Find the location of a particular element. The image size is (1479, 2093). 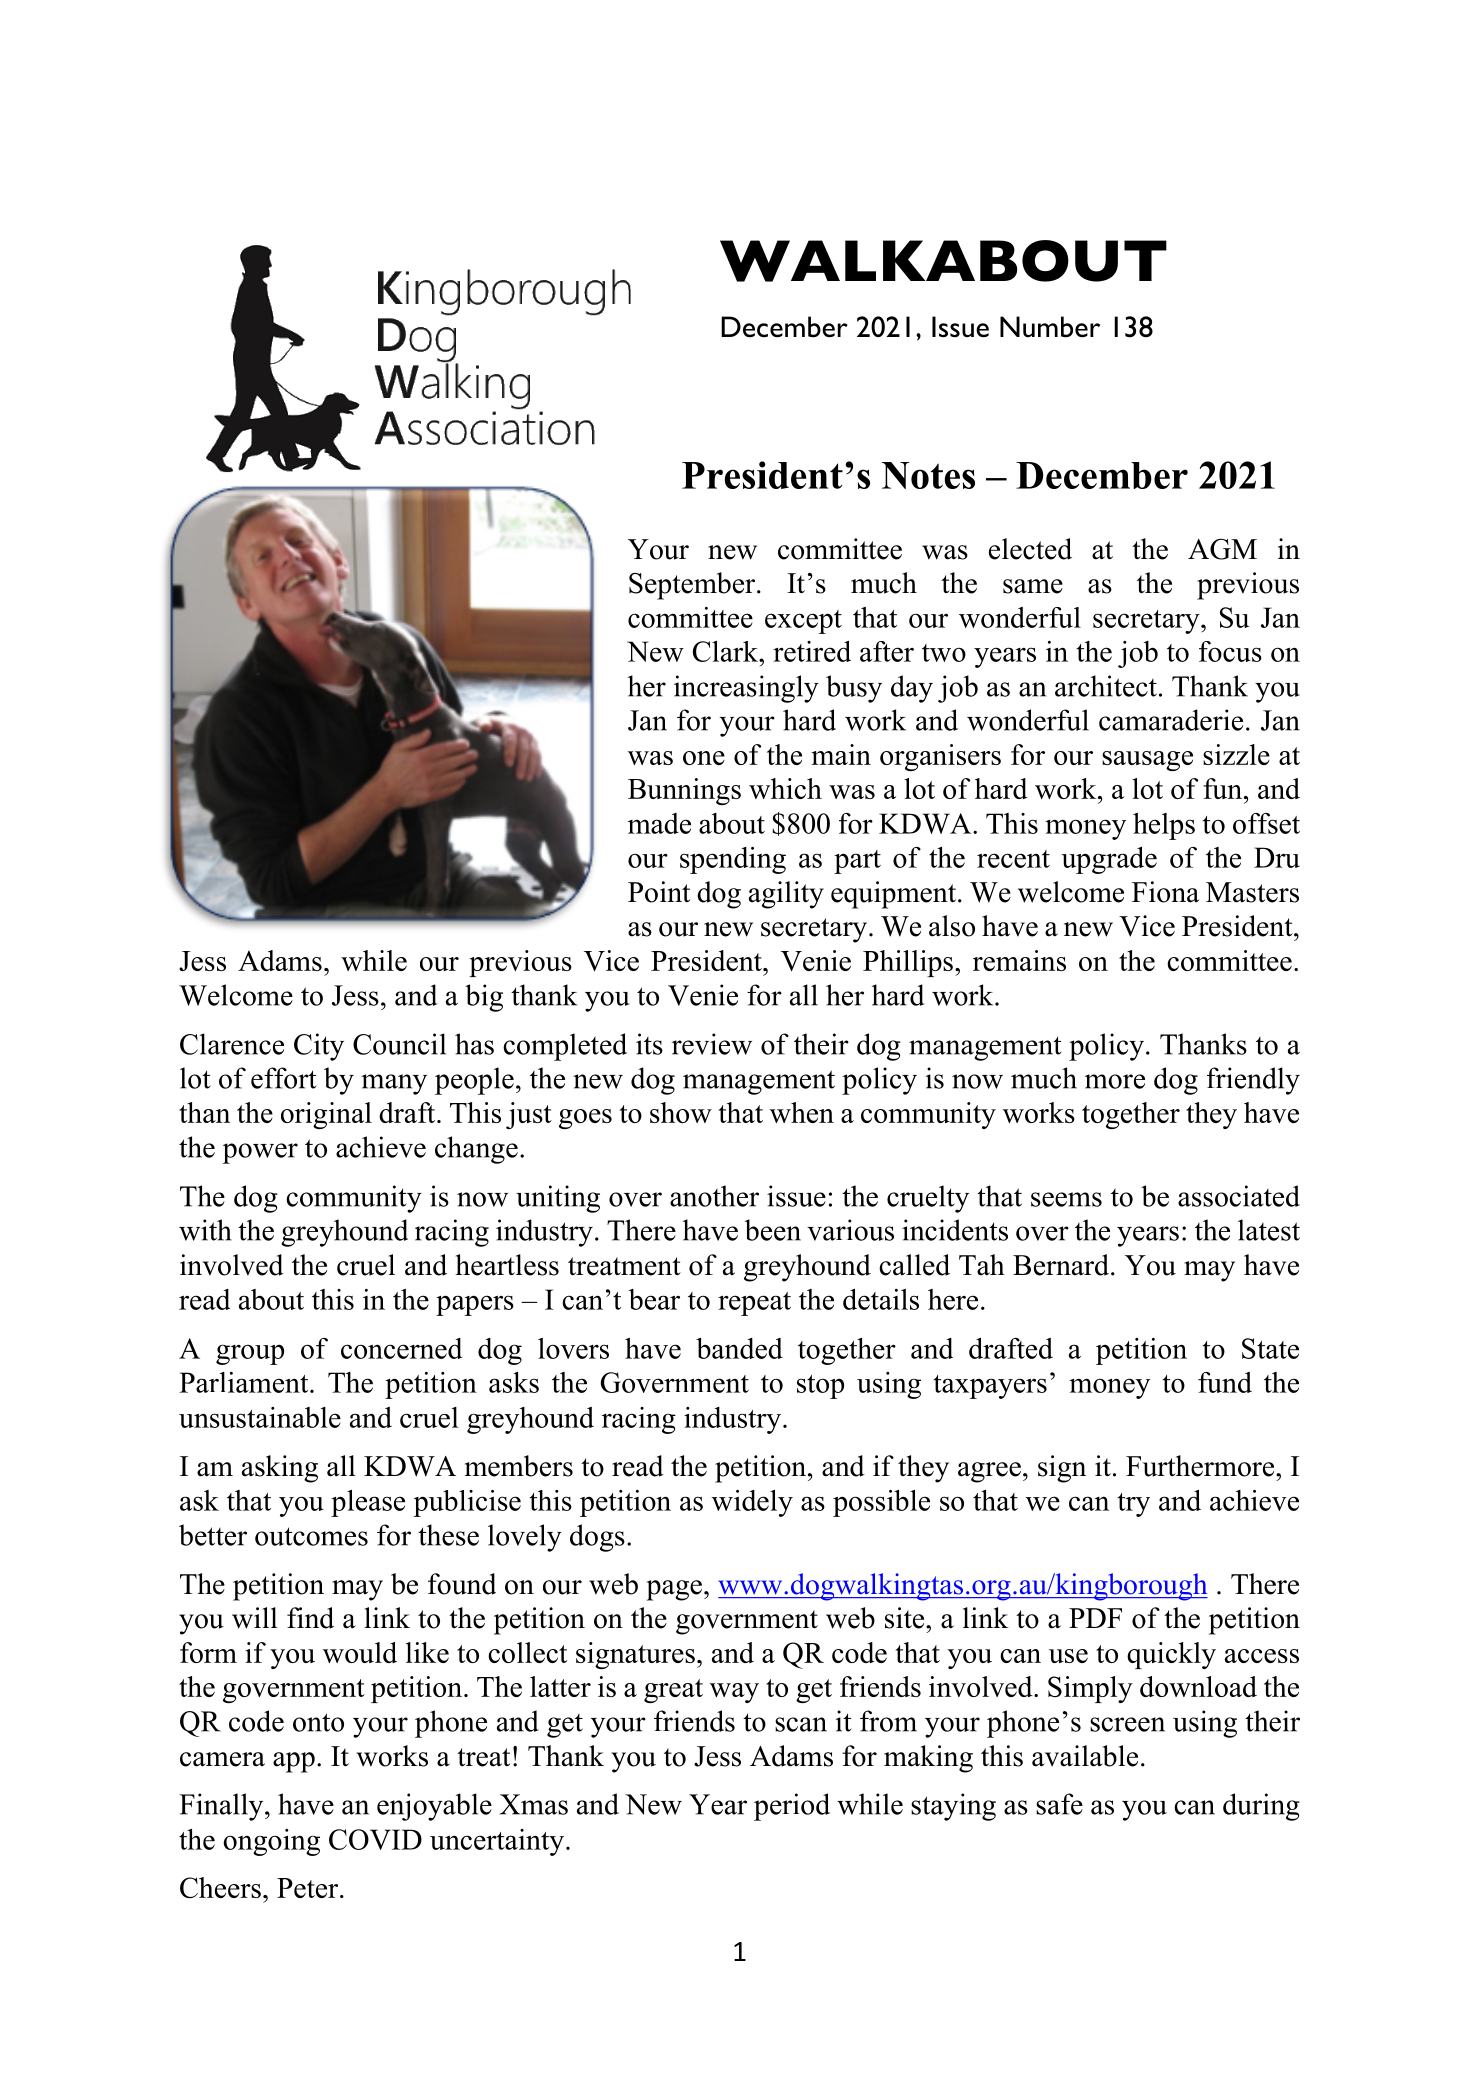

outcomes is located at coordinates (311, 1536).
